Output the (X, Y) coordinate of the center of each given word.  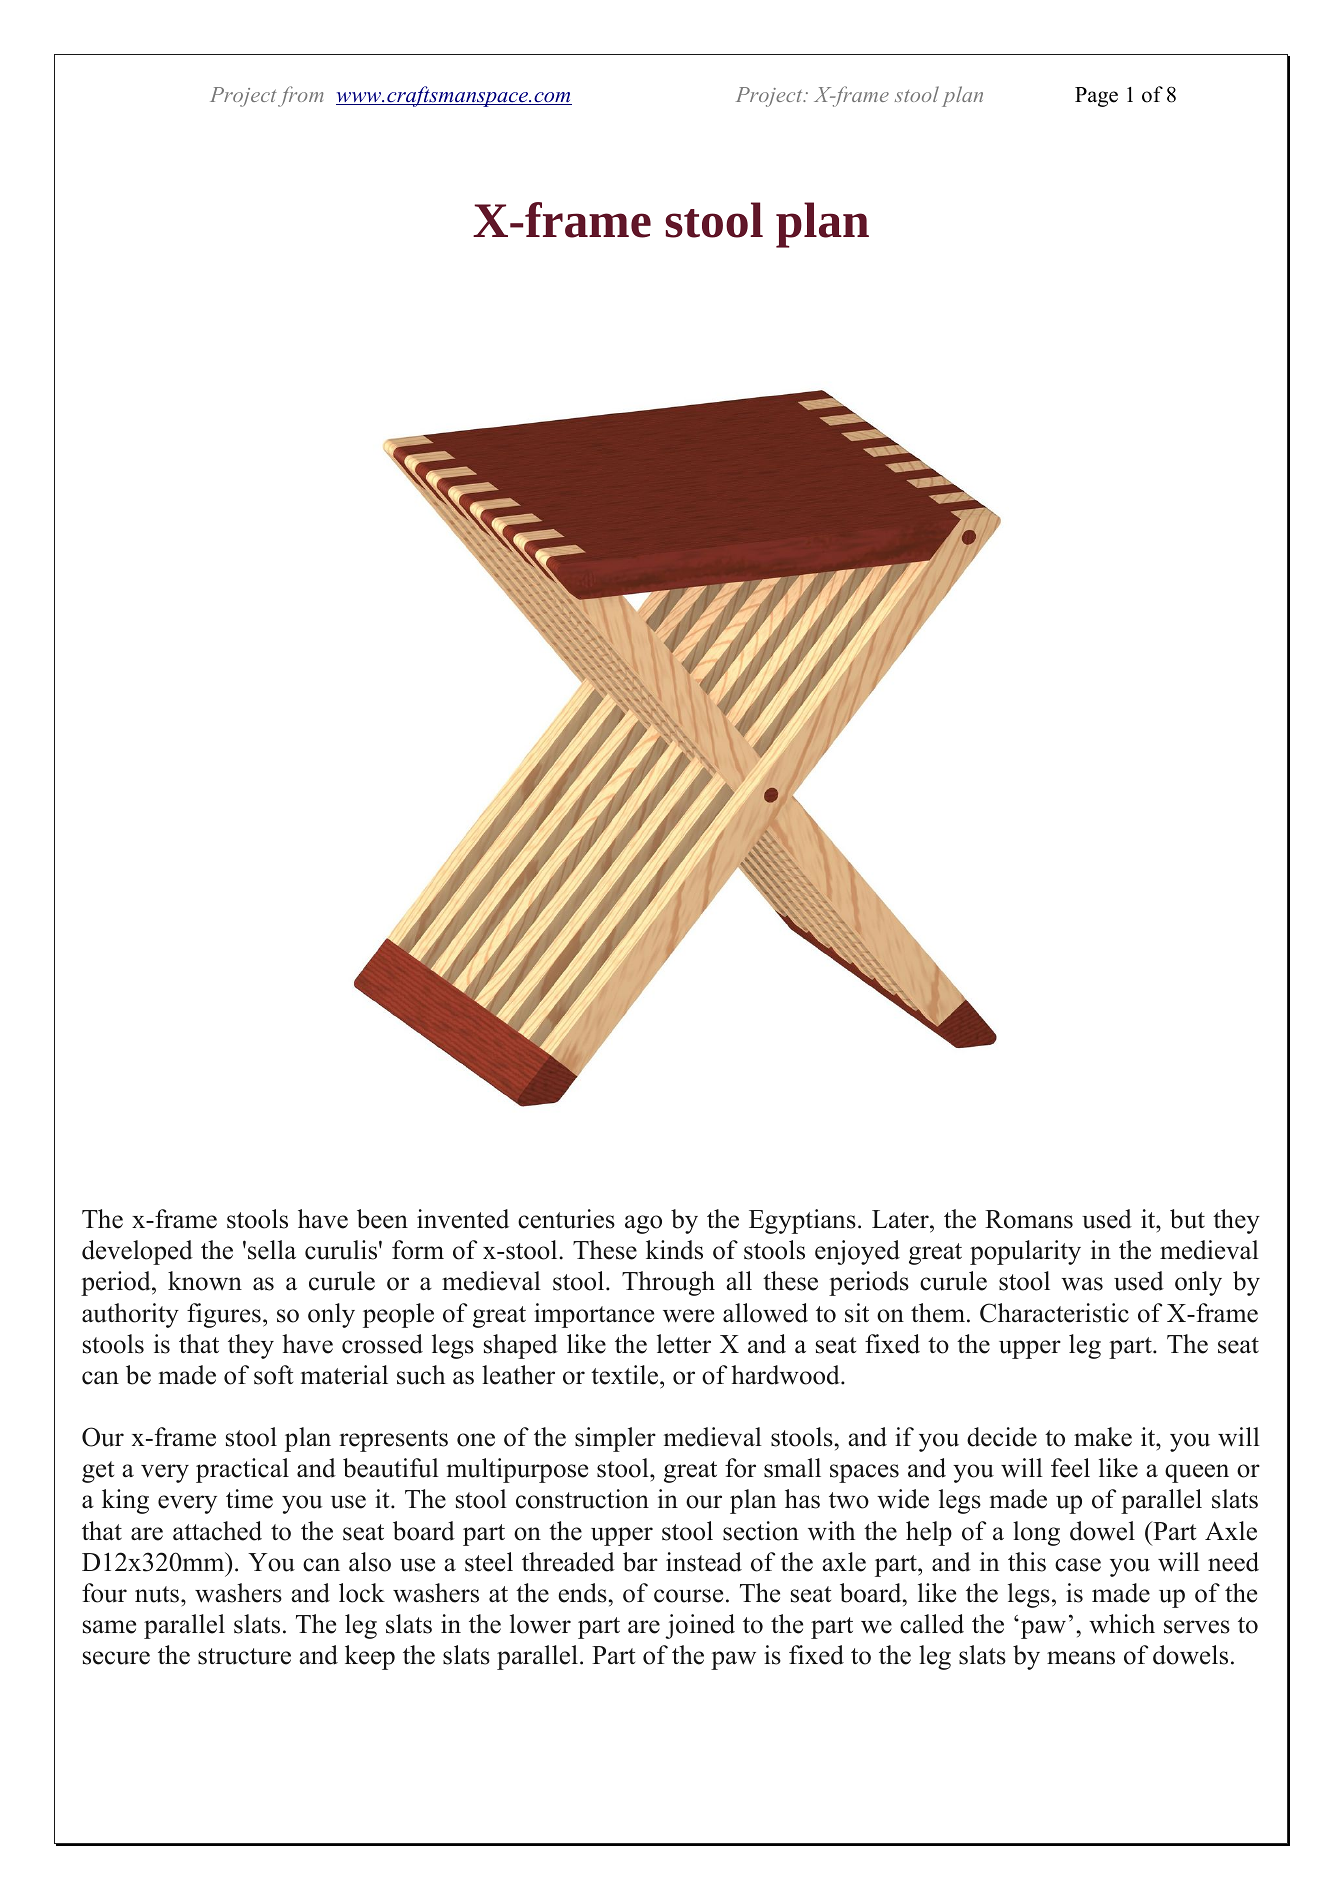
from (301, 96)
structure (244, 1656)
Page (1096, 97)
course (688, 1596)
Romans (1029, 1219)
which (1122, 1624)
